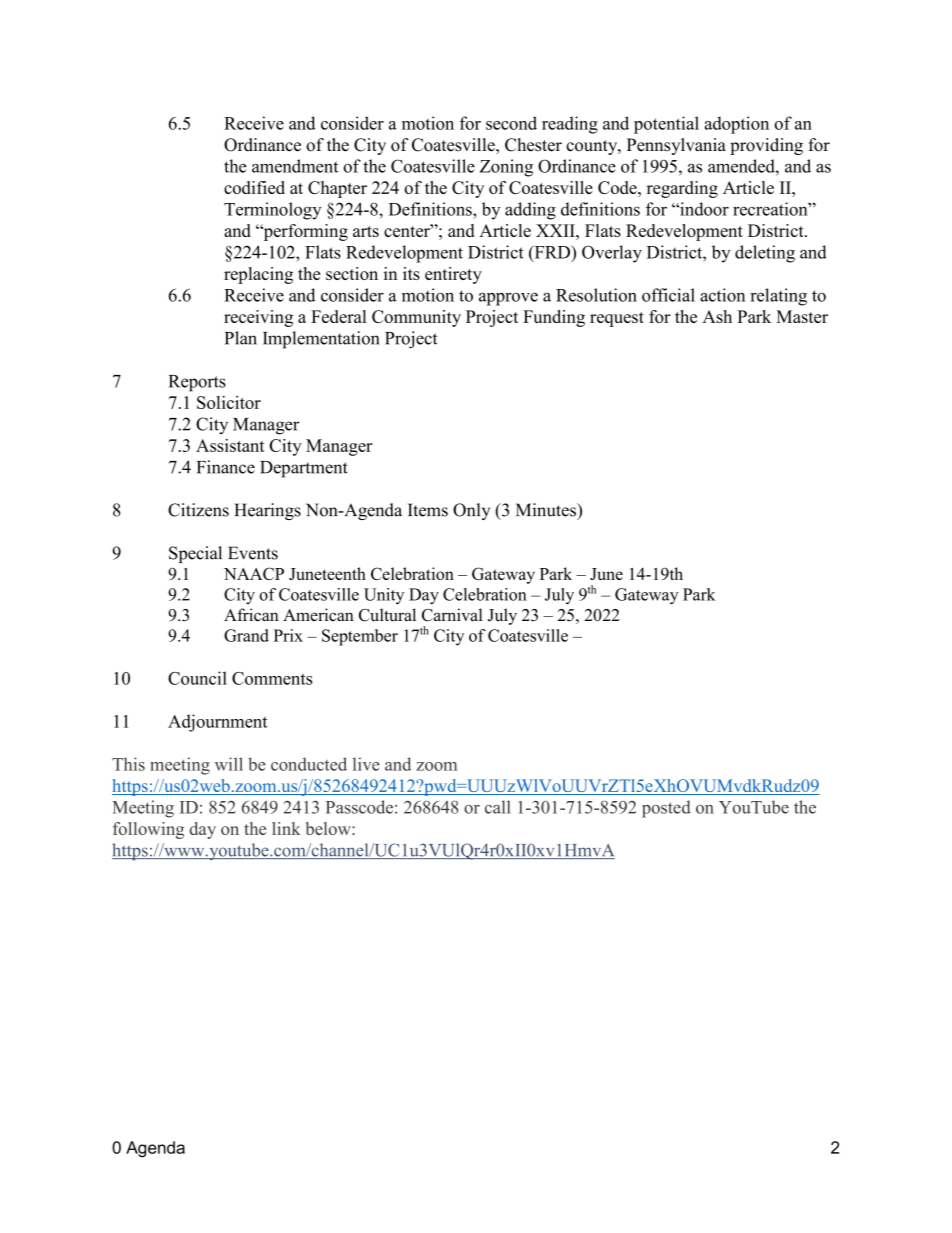 The image size is (952, 1233). I want to click on following, so click(148, 830).
